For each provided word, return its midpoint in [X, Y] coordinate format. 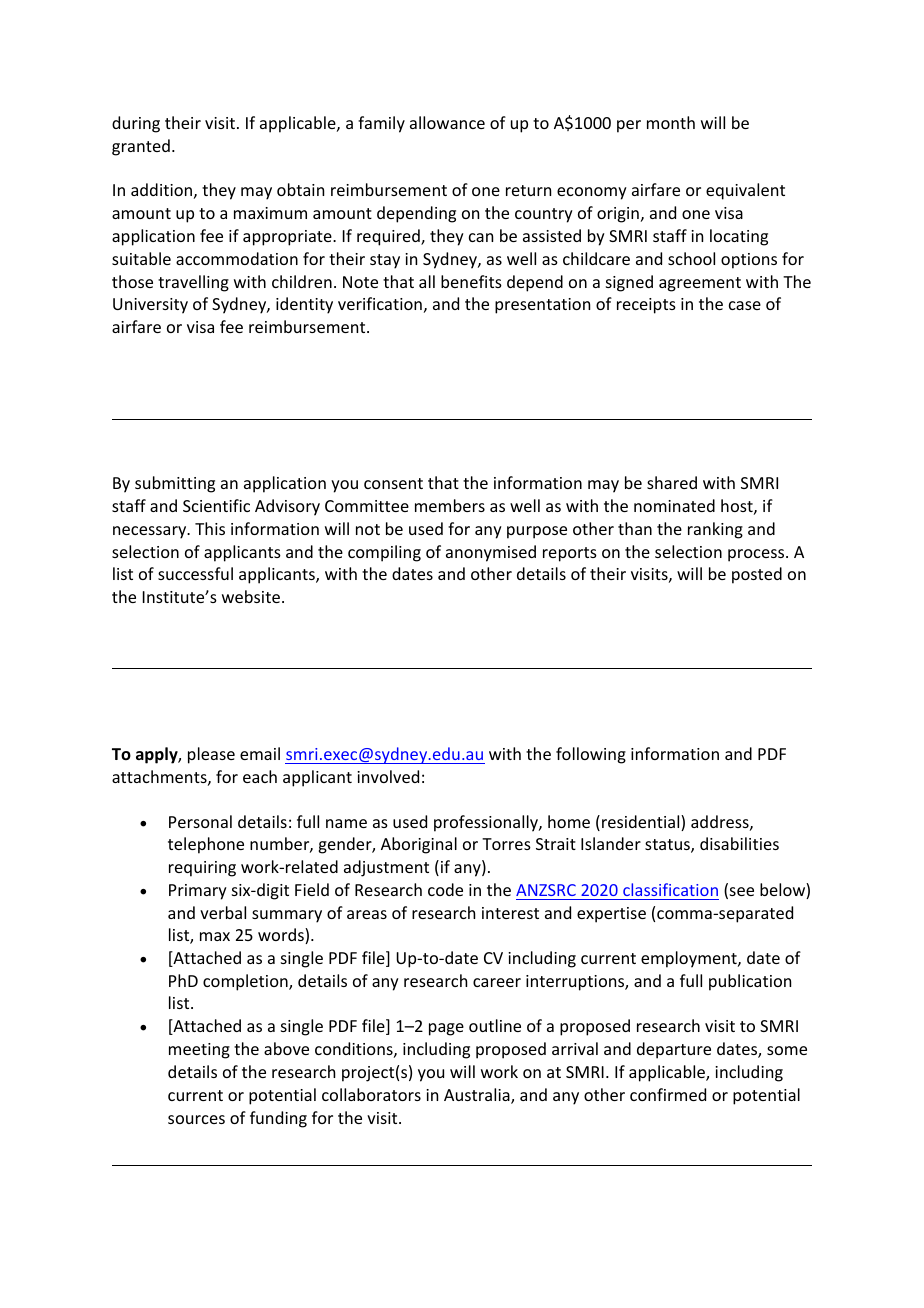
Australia [478, 1096]
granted [141, 147]
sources [196, 1119]
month [671, 122]
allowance [447, 122]
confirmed [668, 1094]
